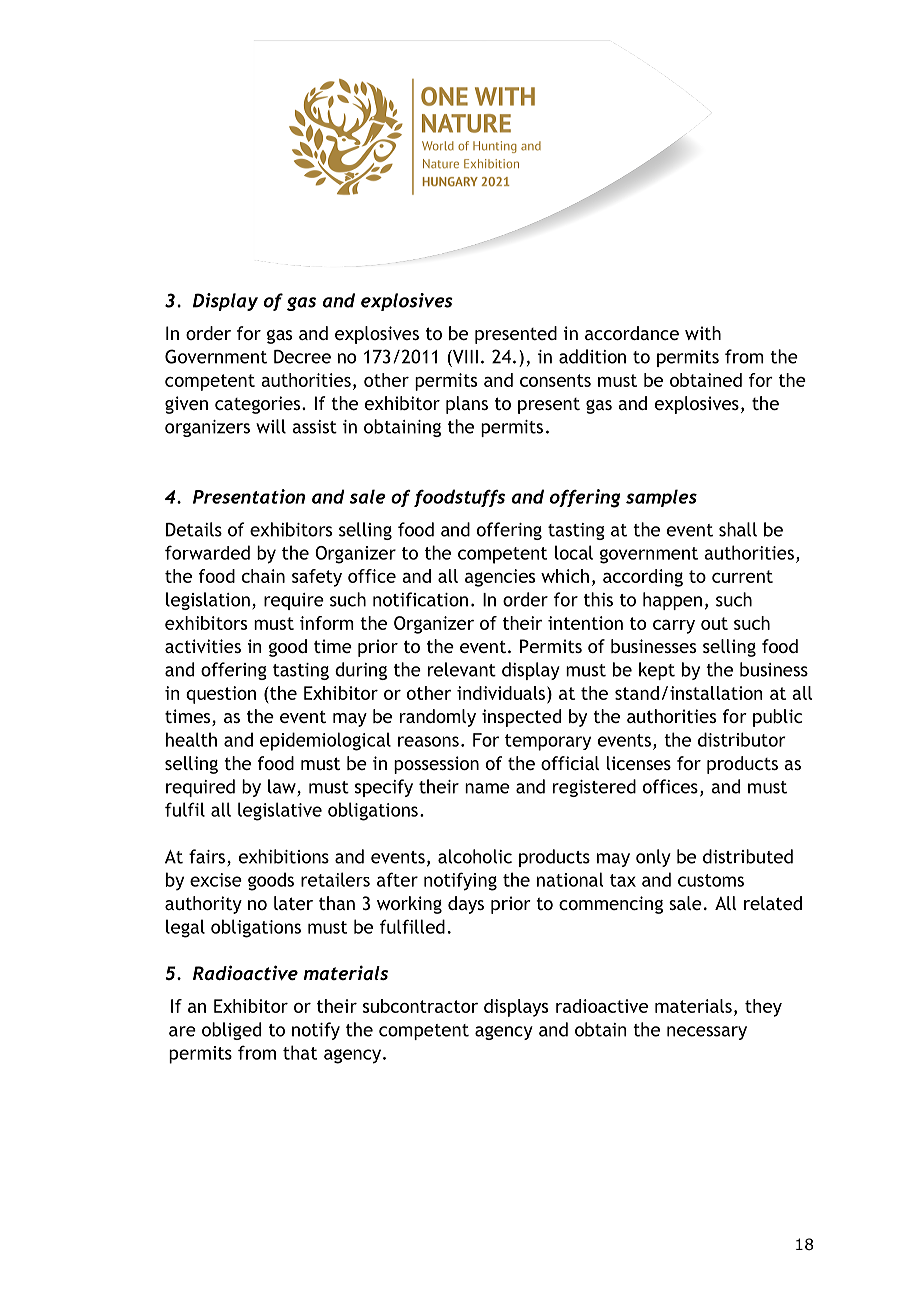 This document has width=924, height=1308. Describe the element at coordinates (293, 903) in the document. I see `later` at that location.
